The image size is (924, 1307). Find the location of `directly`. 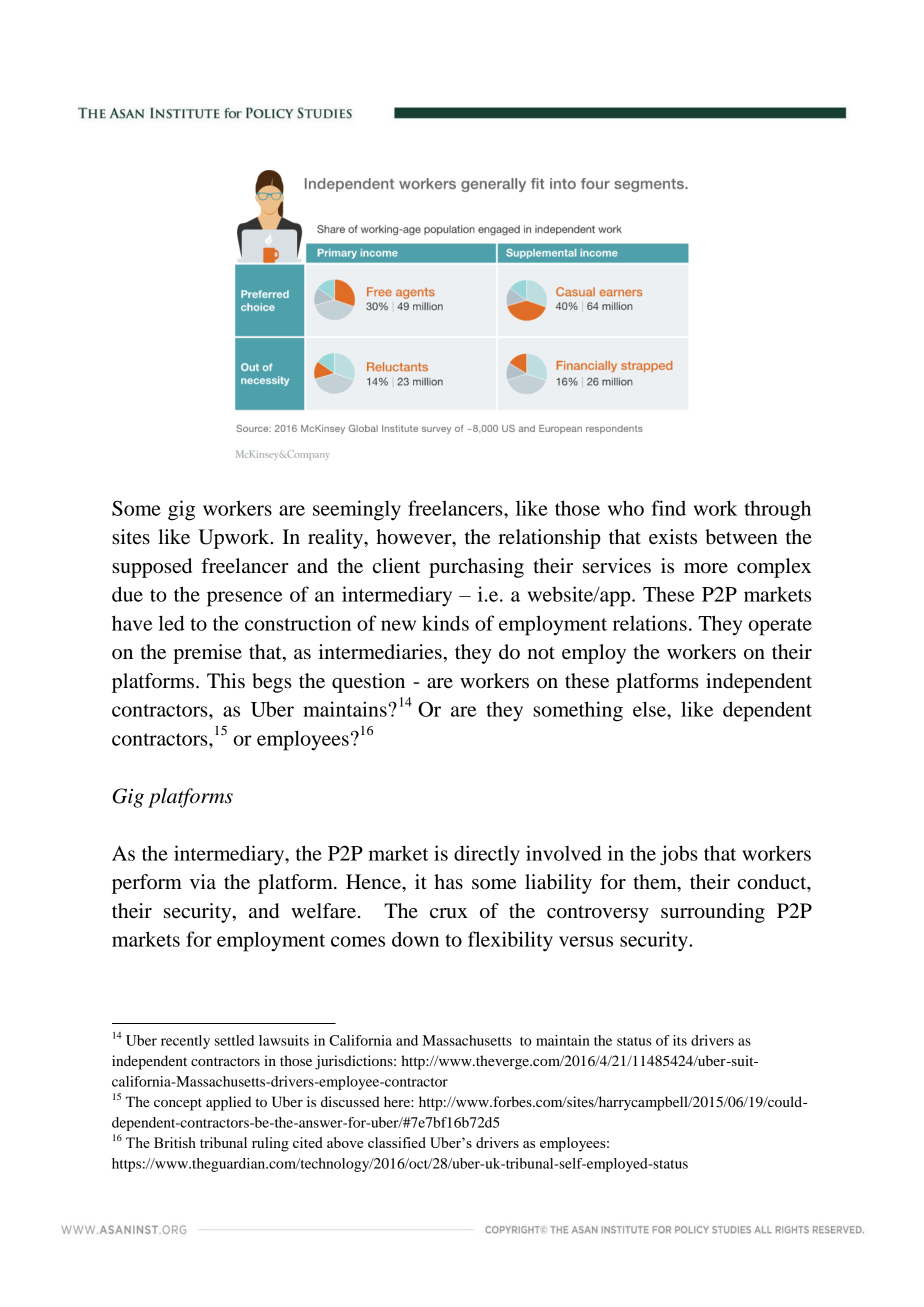

directly is located at coordinates (487, 855).
